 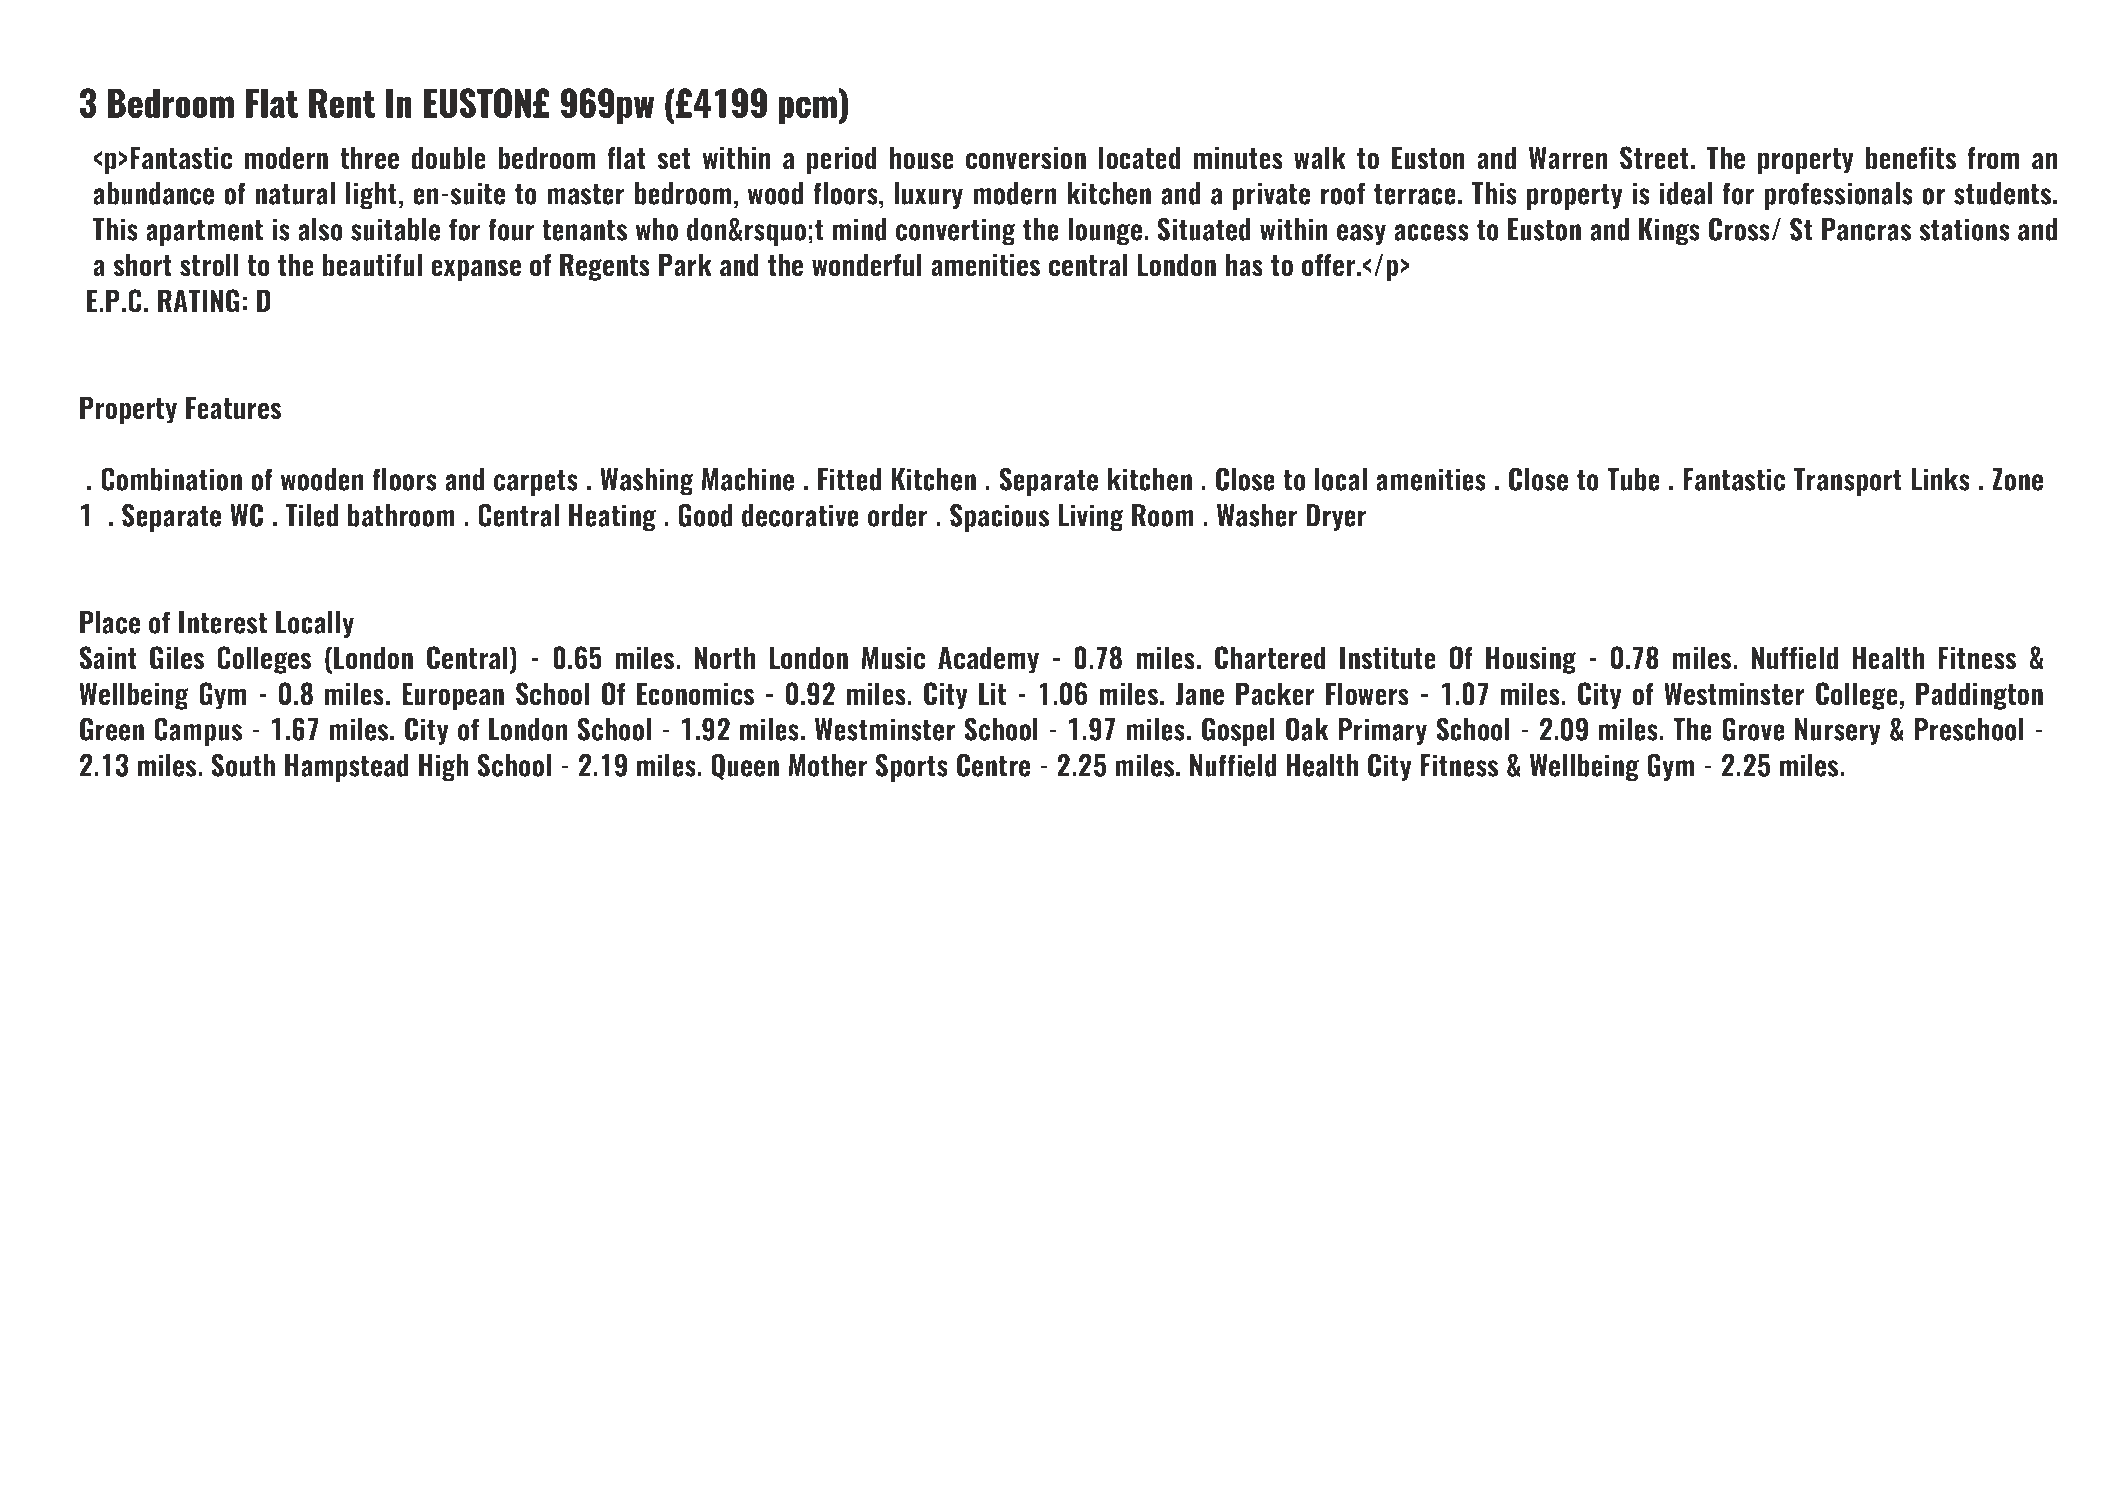 What do you see at coordinates (849, 479) in the screenshot?
I see `Fitted` at bounding box center [849, 479].
